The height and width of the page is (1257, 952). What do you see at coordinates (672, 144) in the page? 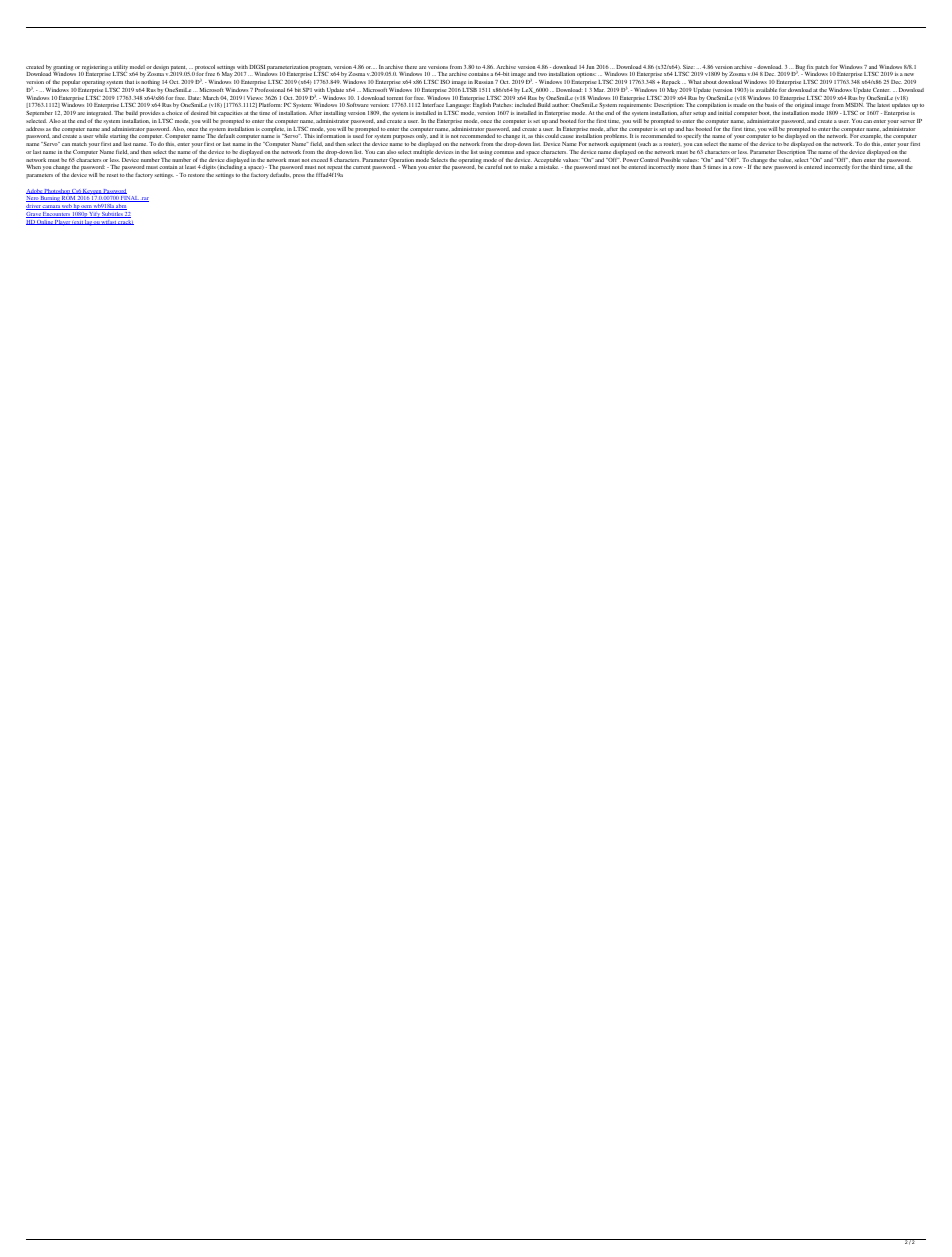
I see `router` at bounding box center [672, 144].
